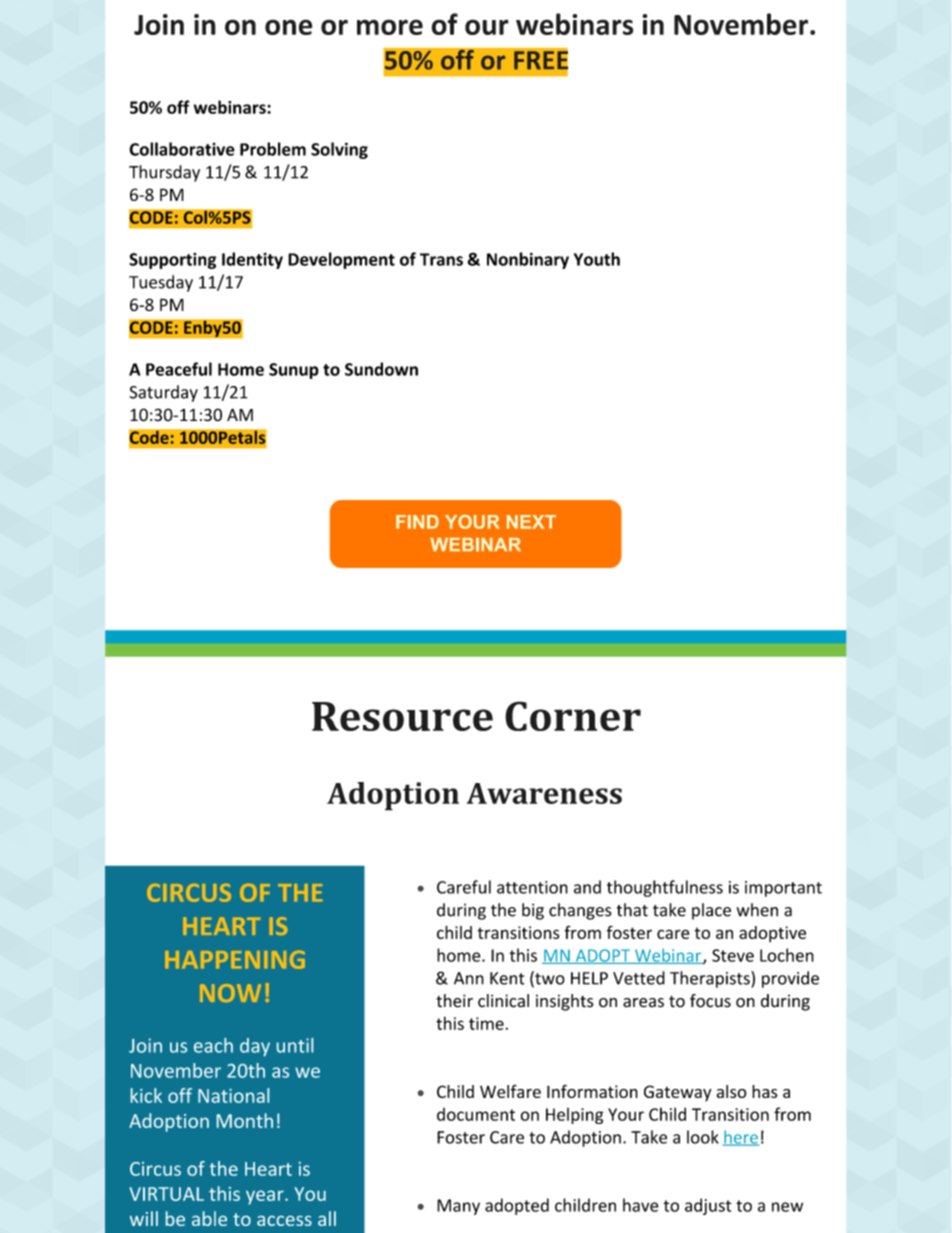  What do you see at coordinates (417, 522) in the image?
I see `FIND` at bounding box center [417, 522].
